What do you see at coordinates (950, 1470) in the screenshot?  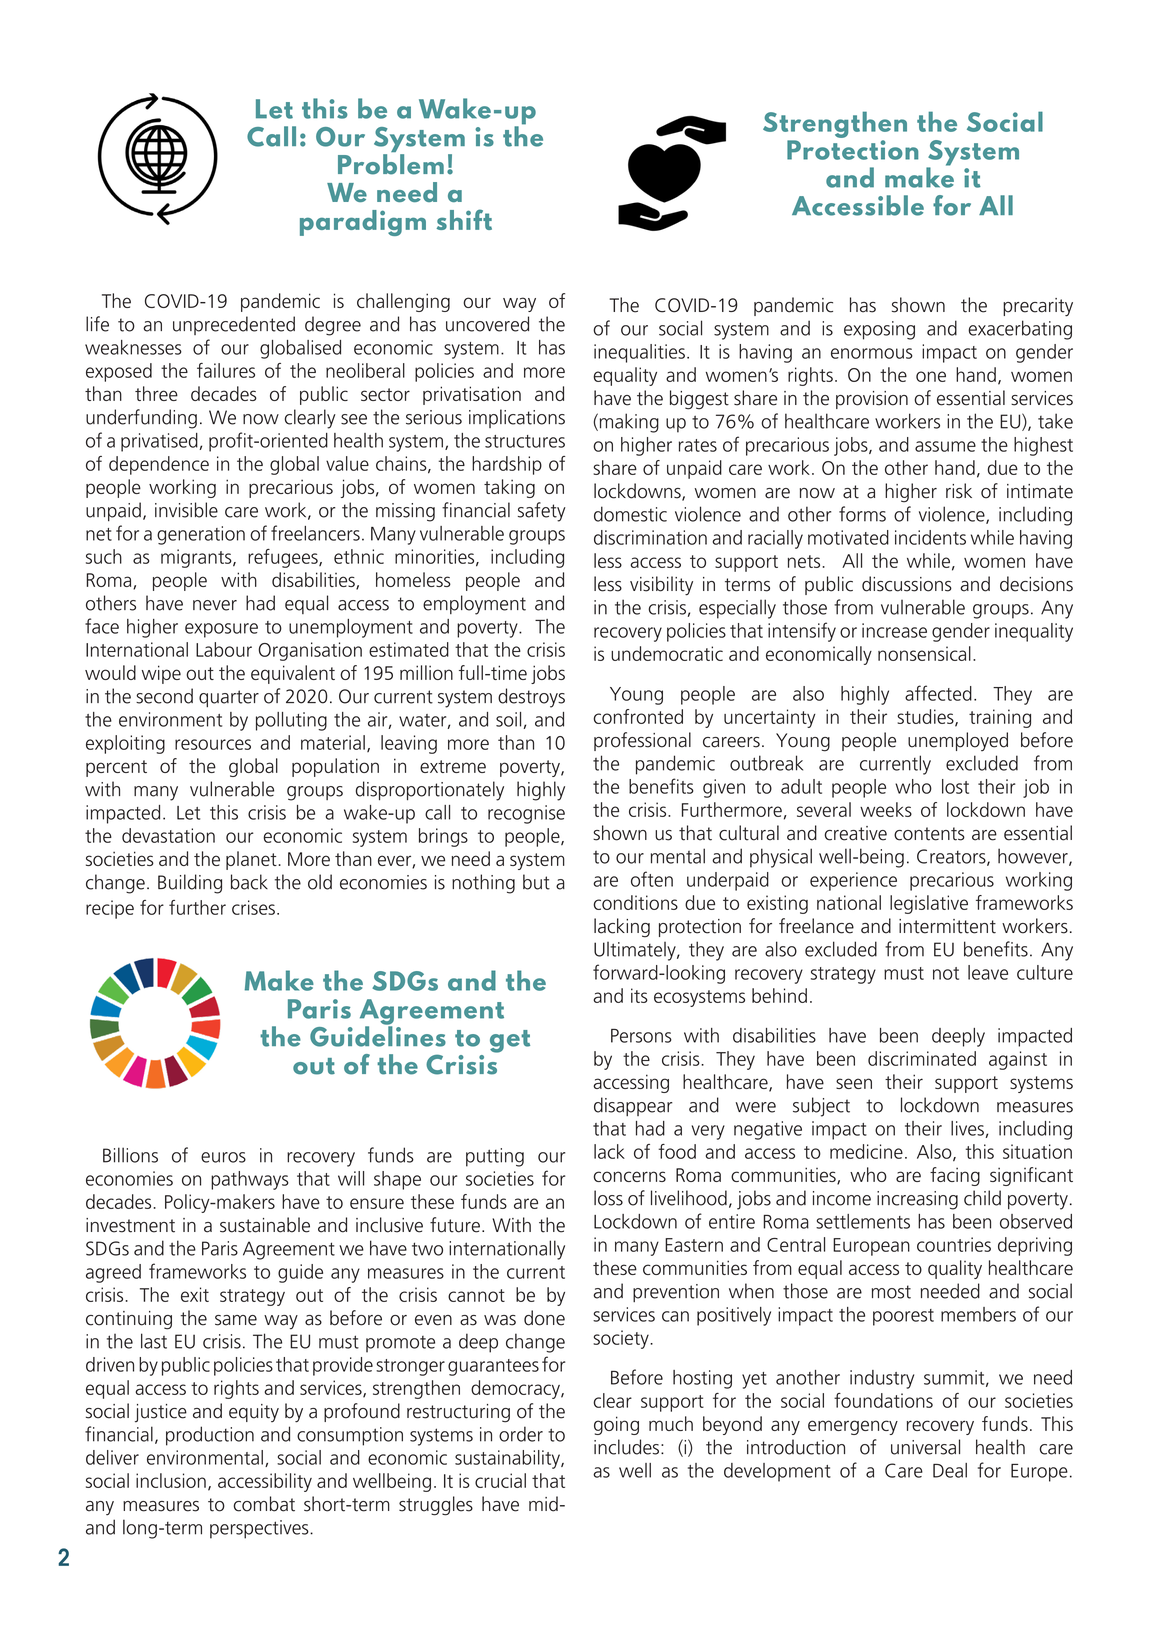 I see `Deal` at bounding box center [950, 1470].
